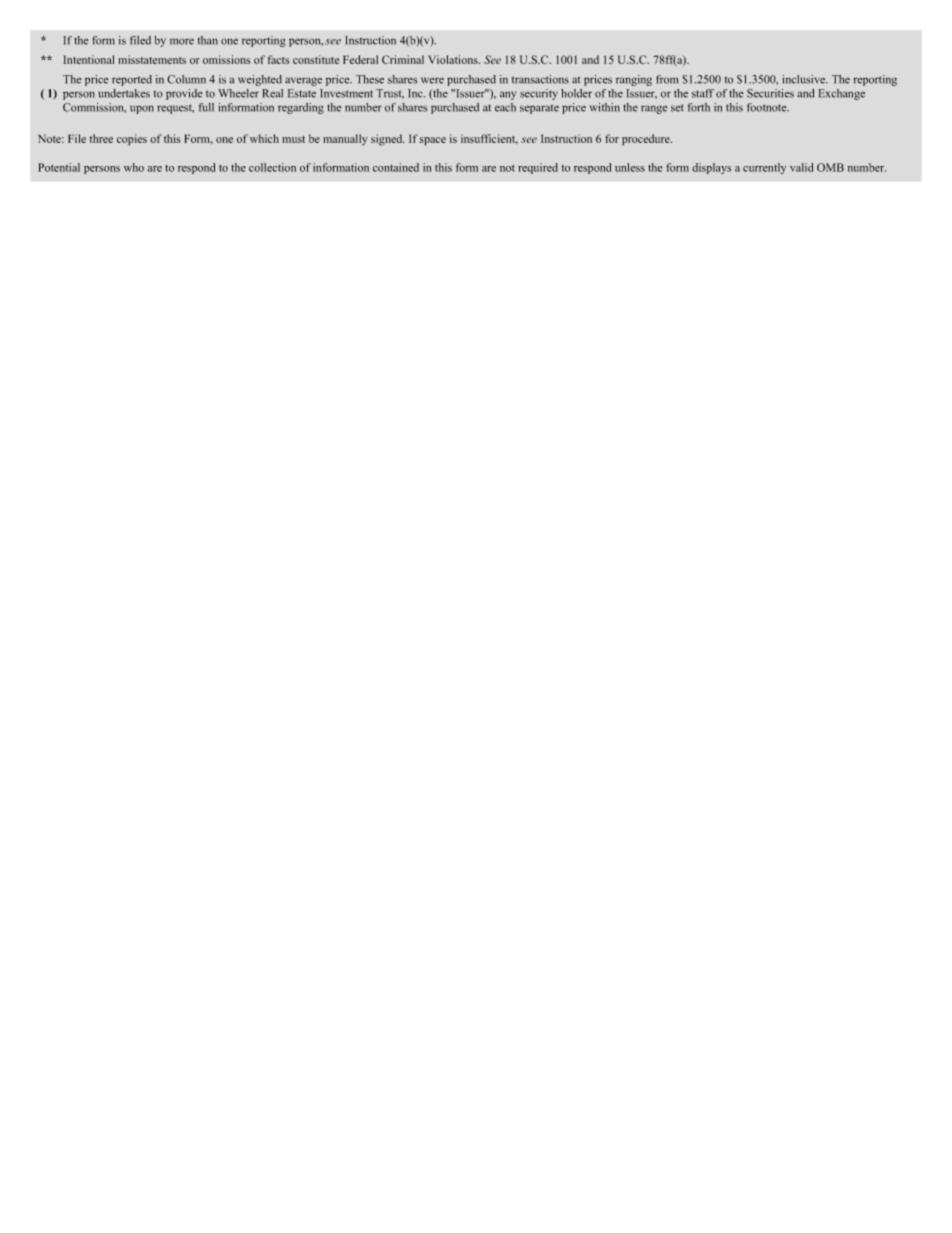 This screenshot has width=952, height=1233. Describe the element at coordinates (489, 139) in the screenshot. I see `insufficient` at that location.
